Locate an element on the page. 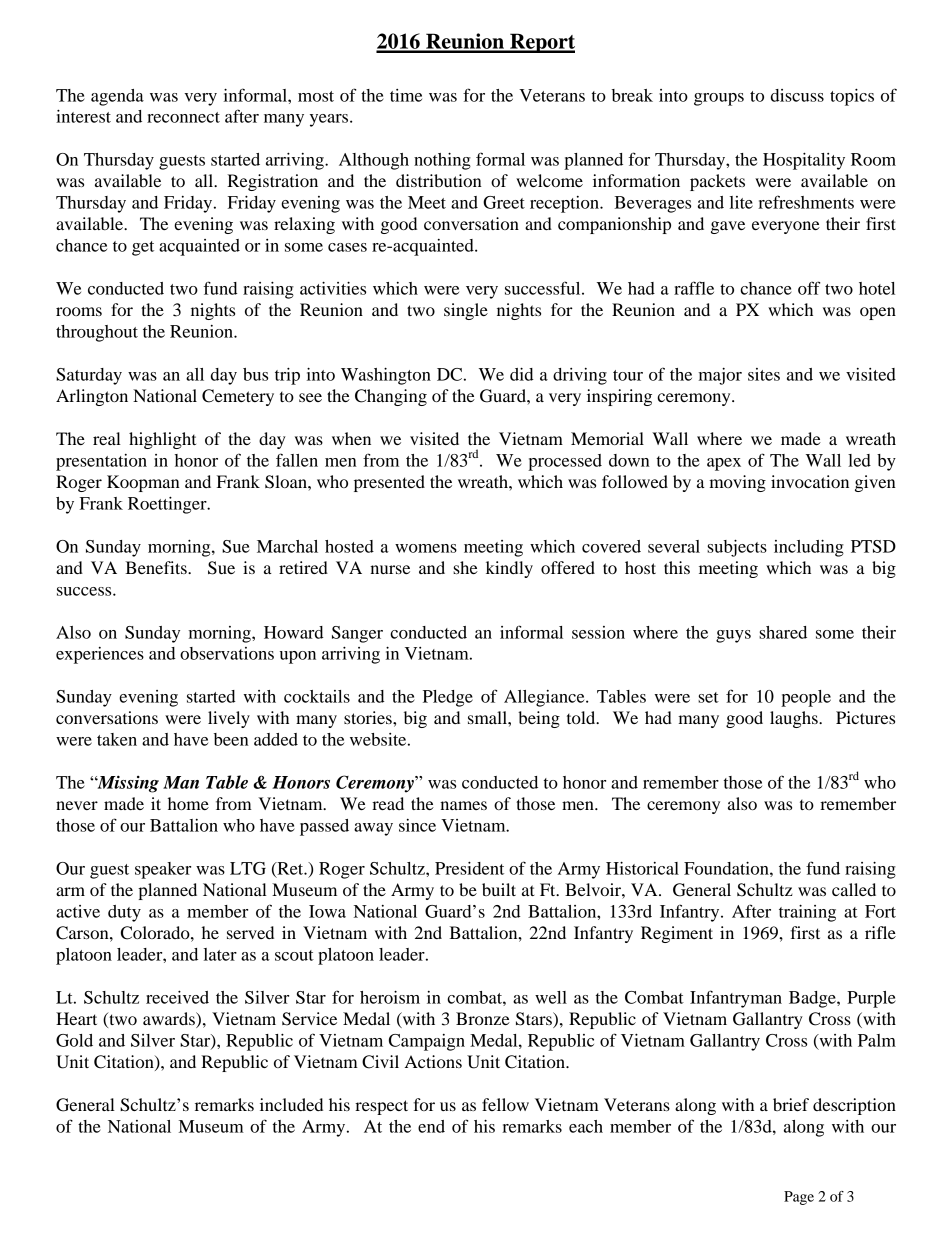  included is located at coordinates (291, 1104).
